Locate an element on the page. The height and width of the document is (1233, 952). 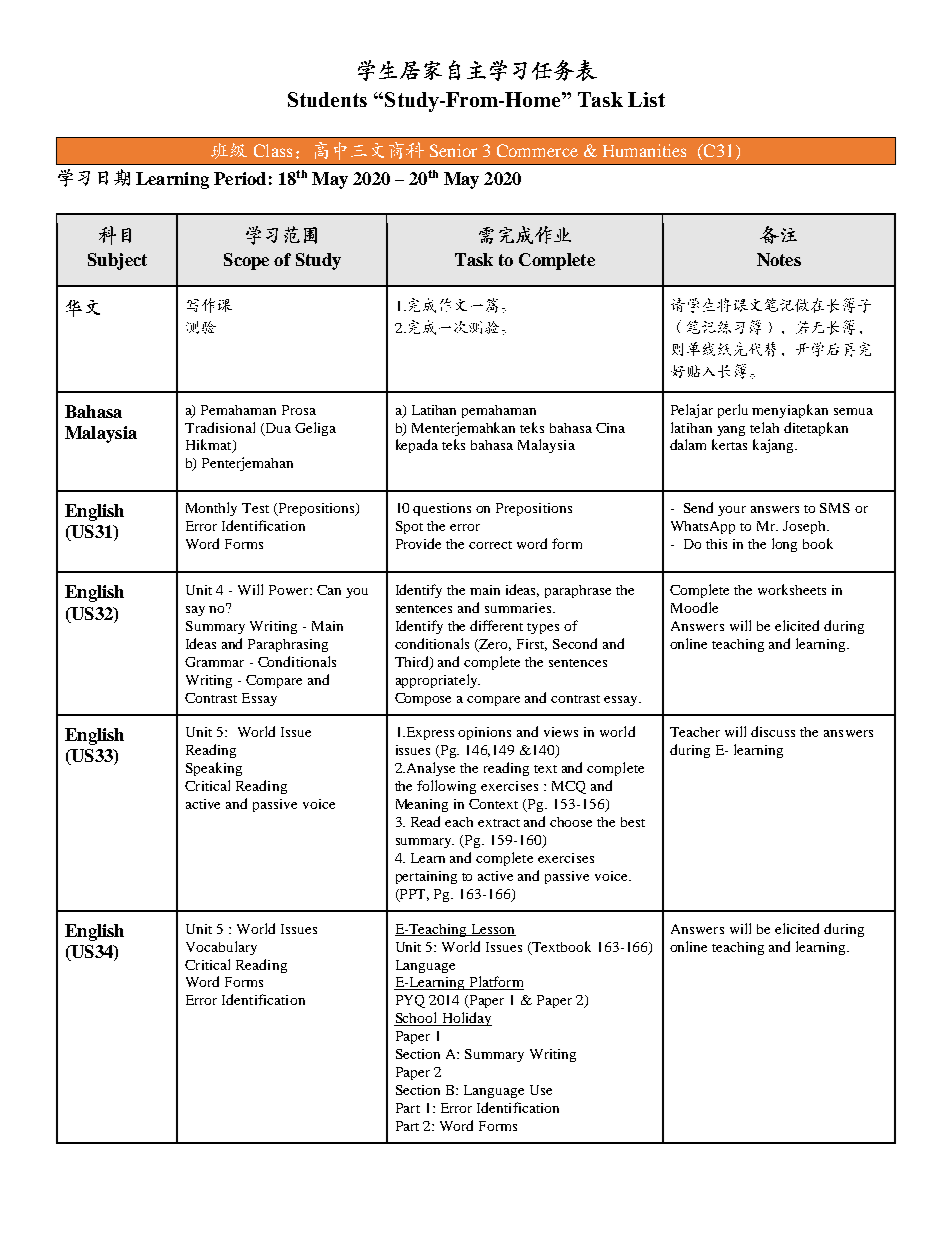
yang is located at coordinates (731, 431).
